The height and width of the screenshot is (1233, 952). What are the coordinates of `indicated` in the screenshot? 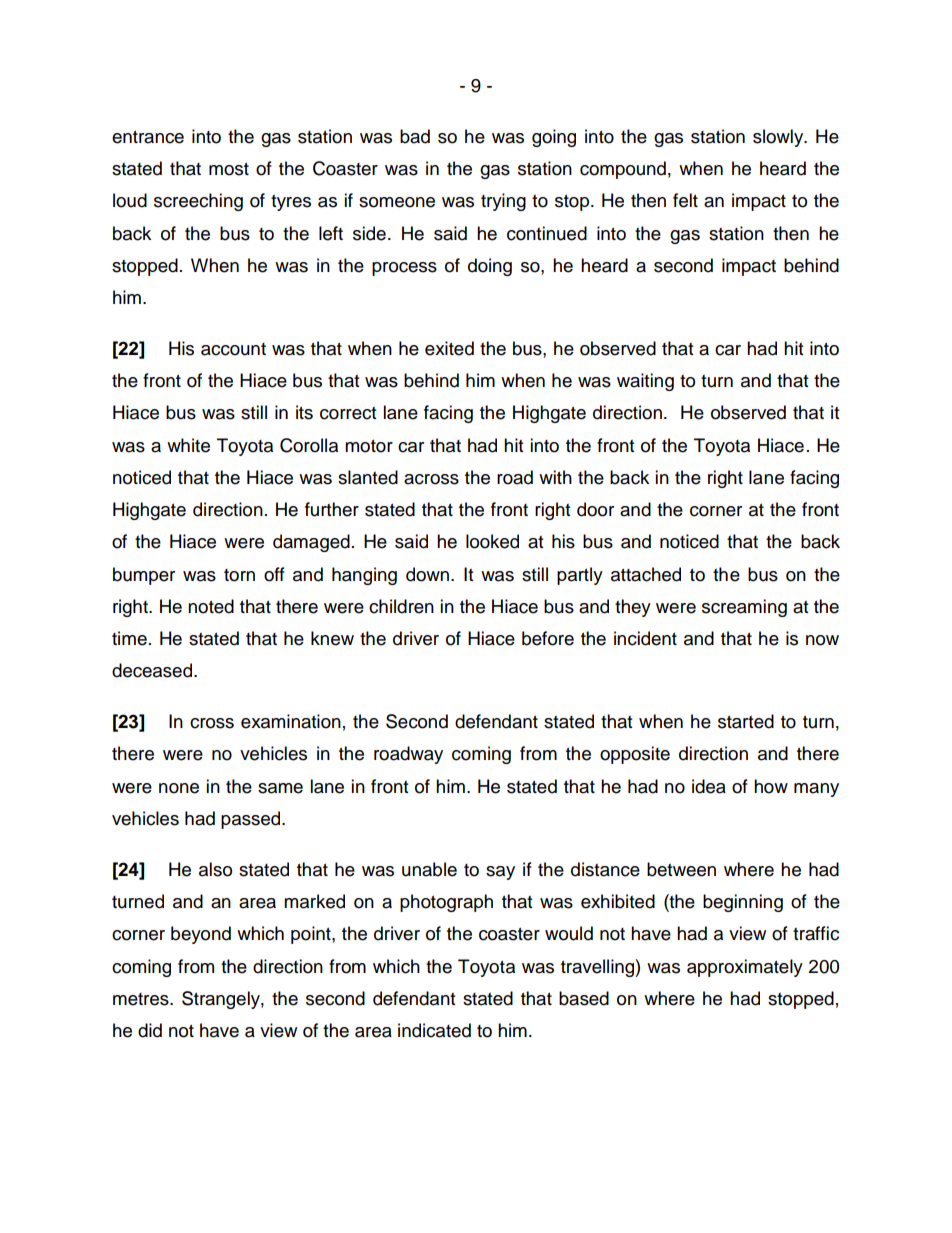 It's located at (434, 1030).
